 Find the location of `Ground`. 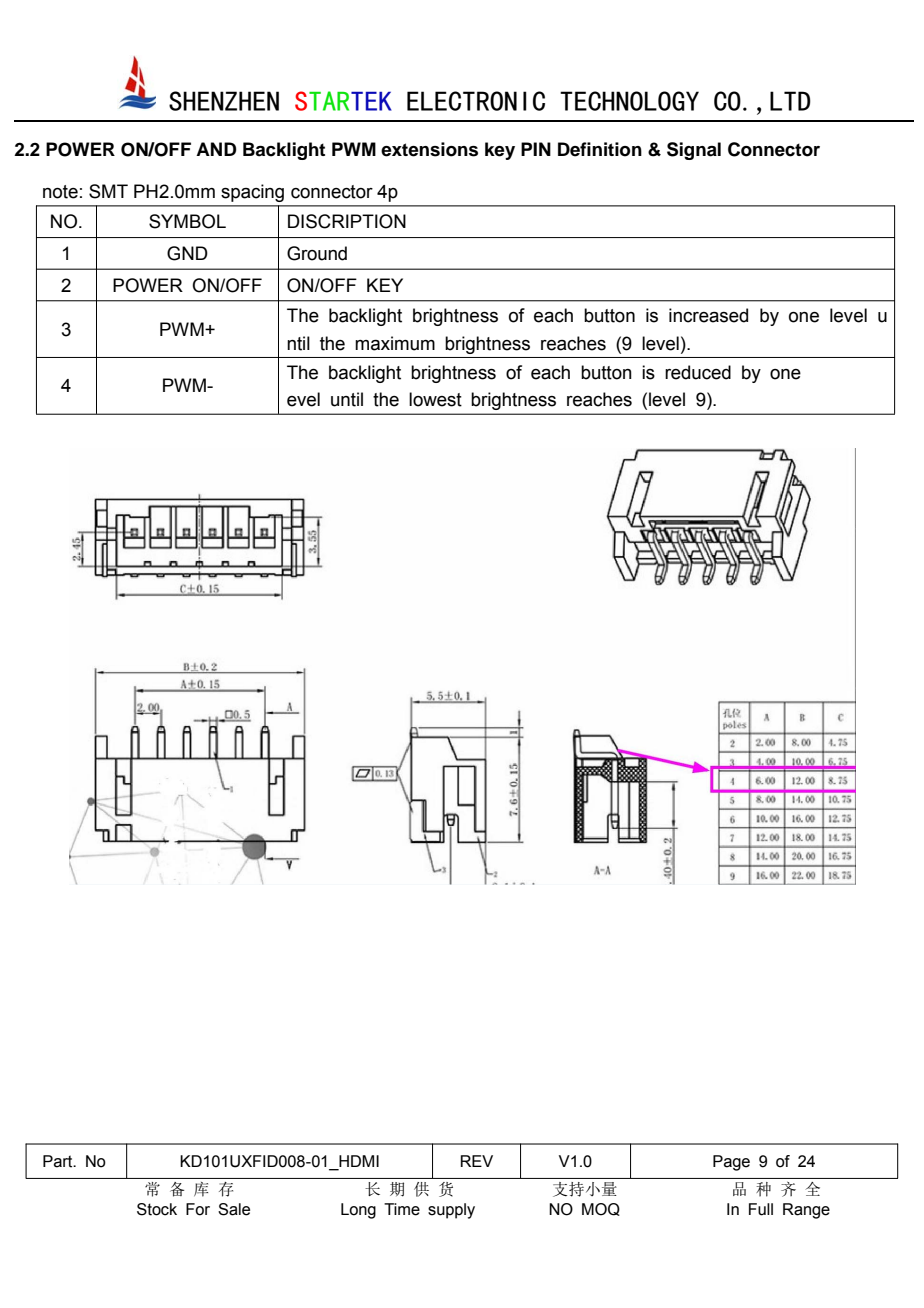

Ground is located at coordinates (317, 253).
